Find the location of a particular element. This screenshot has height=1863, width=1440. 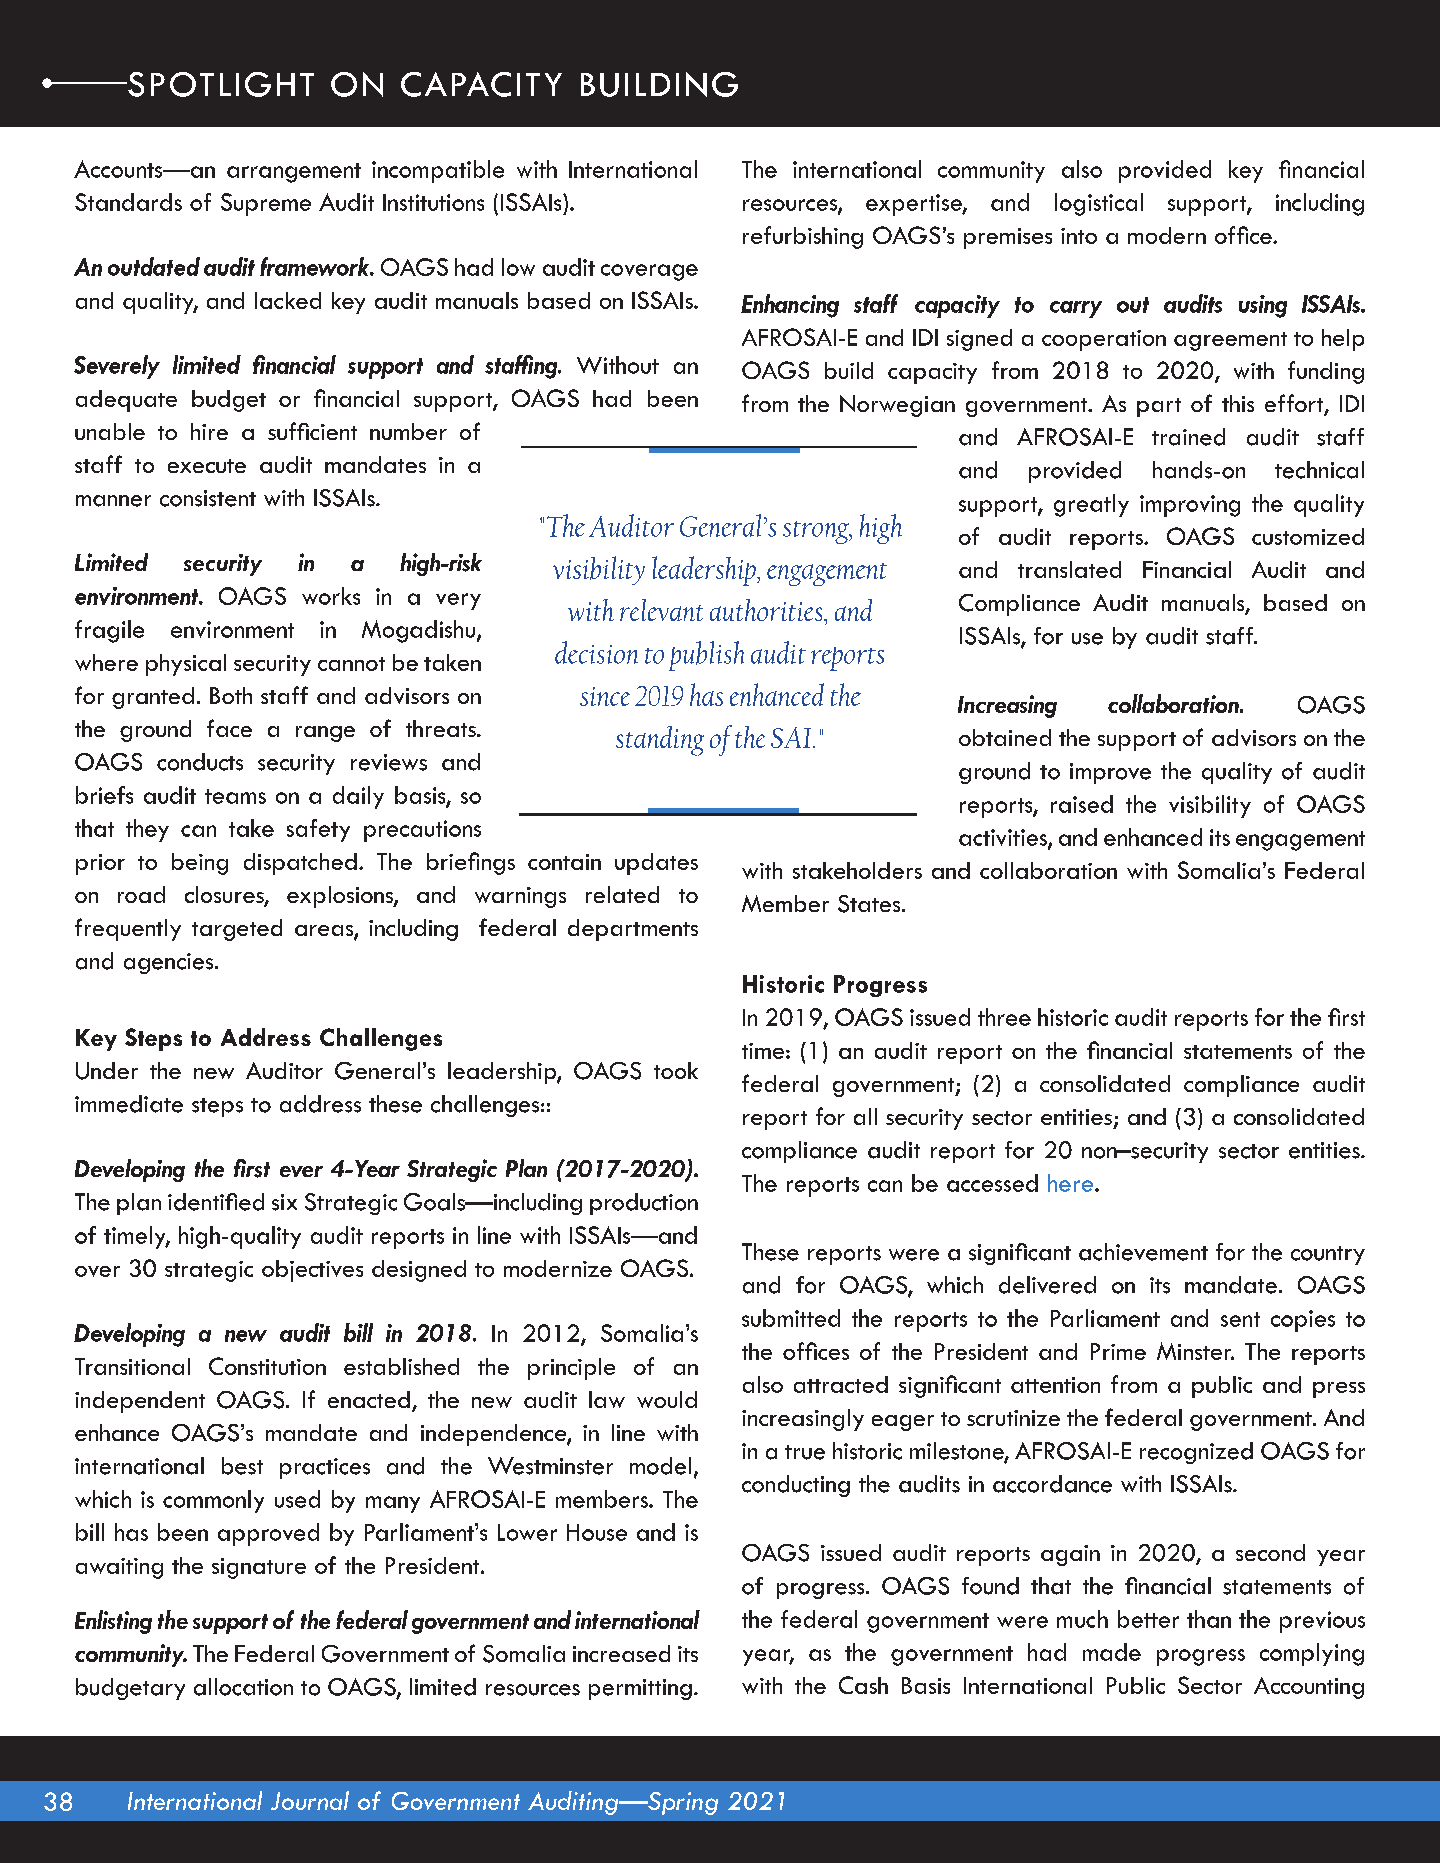

raised is located at coordinates (1082, 804).
